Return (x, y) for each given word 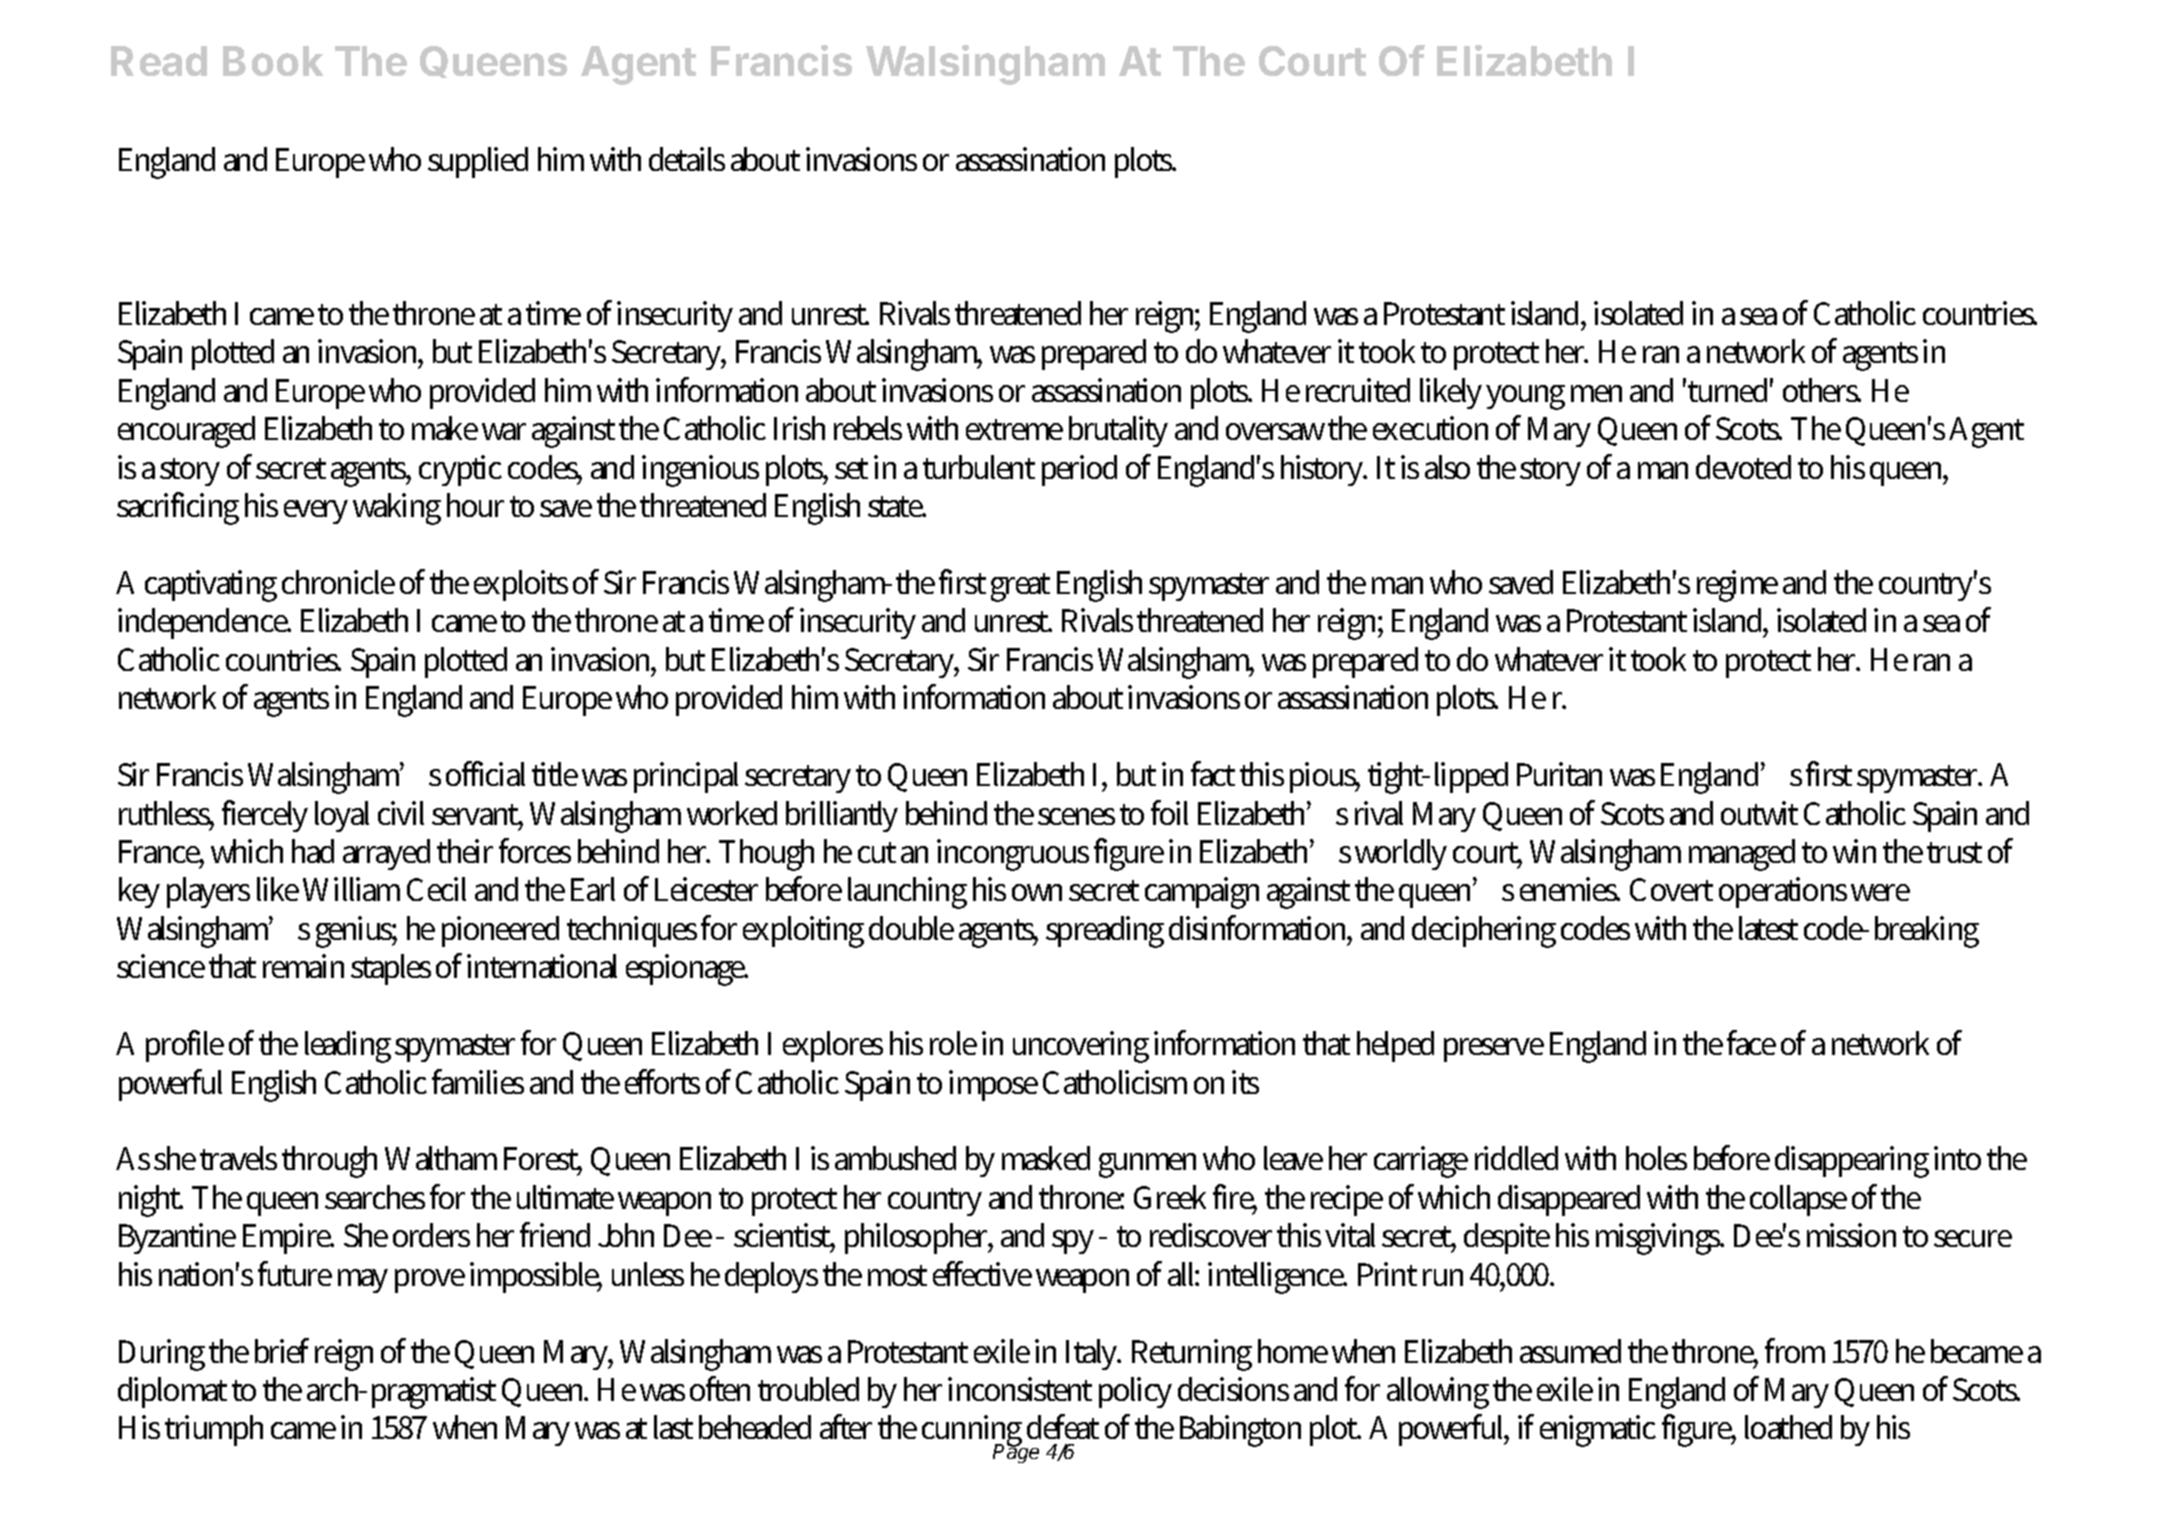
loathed (1788, 1427)
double (911, 928)
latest (1768, 928)
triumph (214, 1430)
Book (273, 61)
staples (391, 969)
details (687, 159)
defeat (1063, 1426)
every (316, 512)
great (1020, 587)
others (1822, 390)
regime (1737, 586)
